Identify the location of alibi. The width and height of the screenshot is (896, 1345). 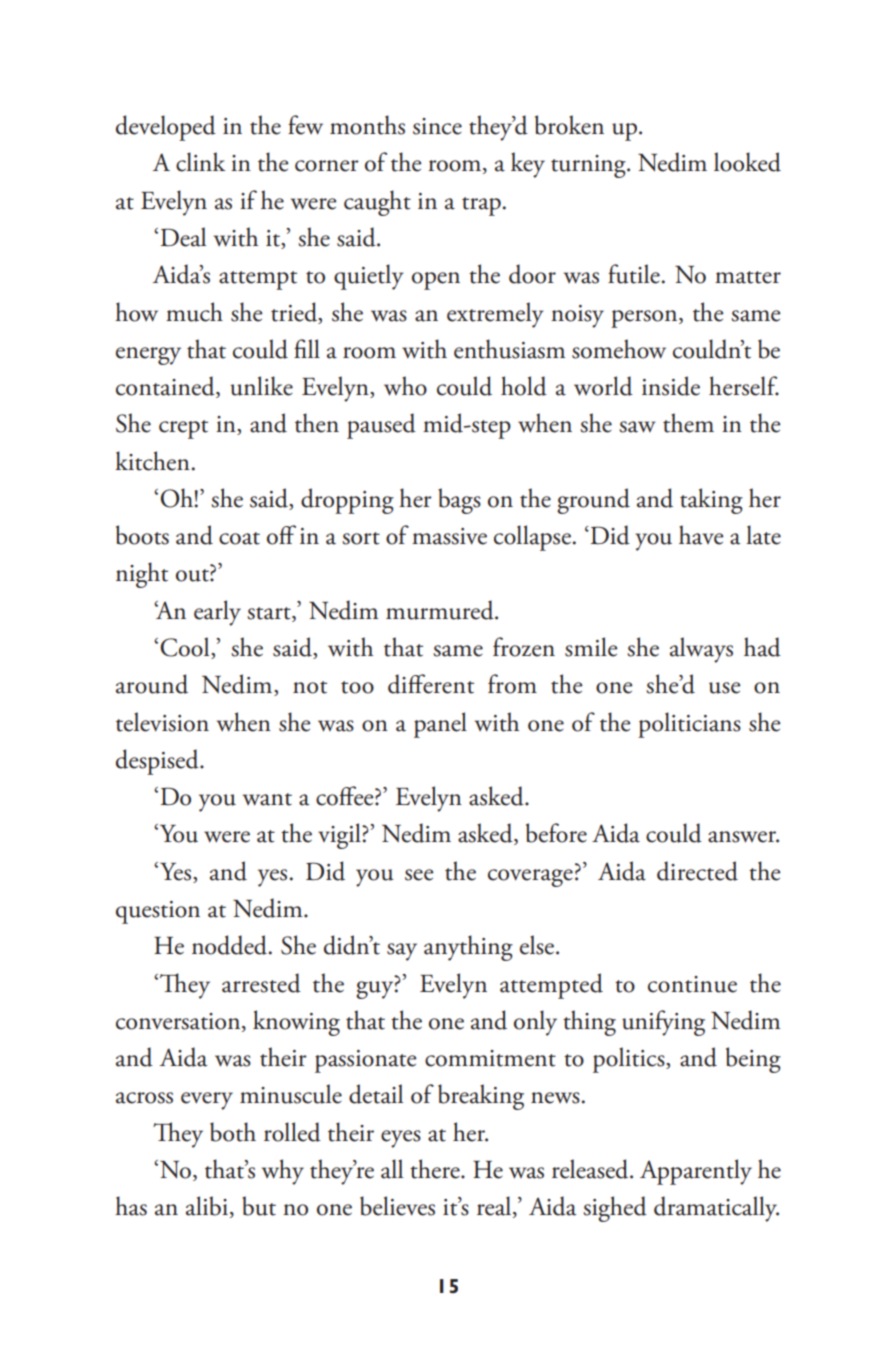
(207, 1206).
